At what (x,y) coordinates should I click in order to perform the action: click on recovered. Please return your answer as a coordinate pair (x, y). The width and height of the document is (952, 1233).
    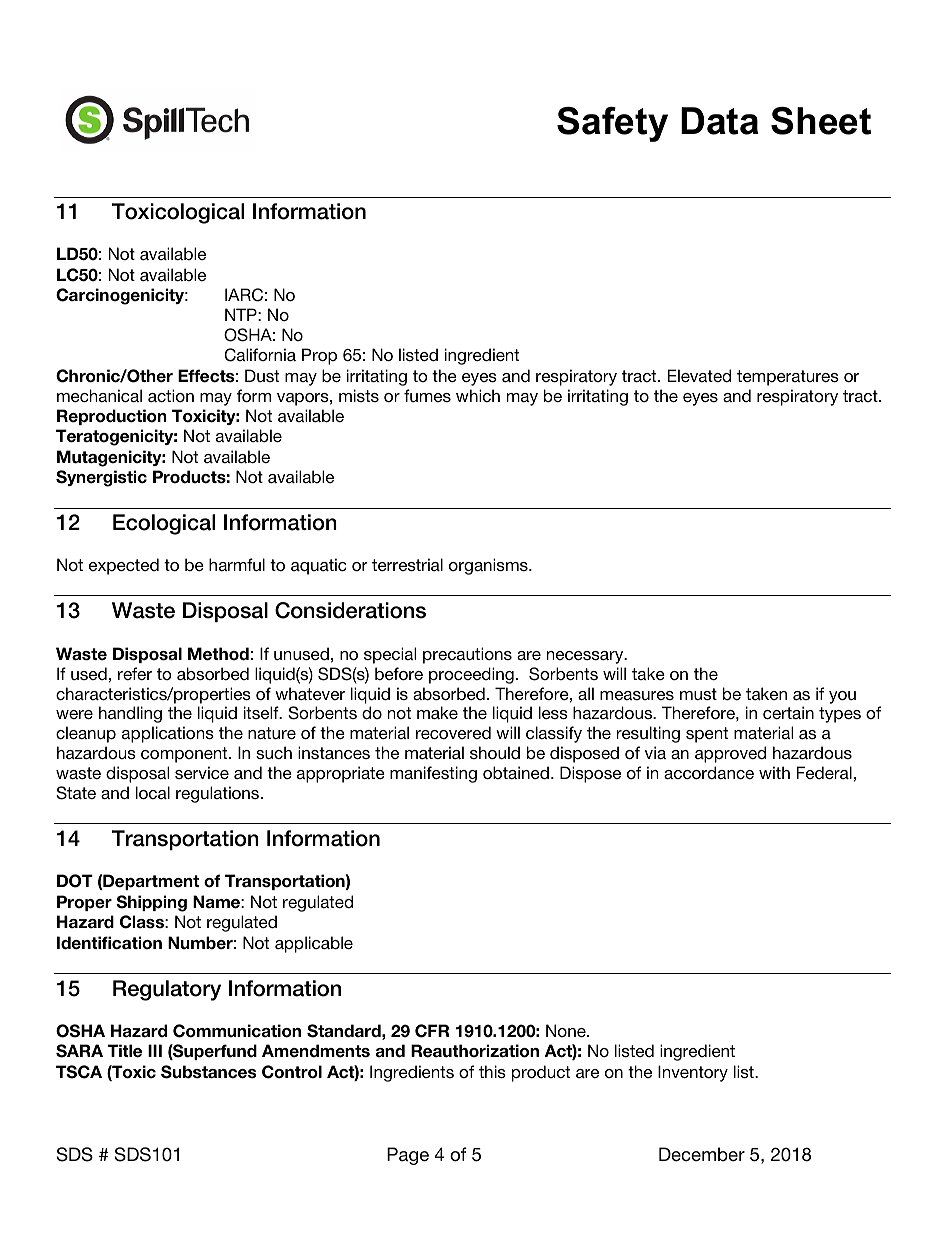
    Looking at the image, I should click on (453, 732).
